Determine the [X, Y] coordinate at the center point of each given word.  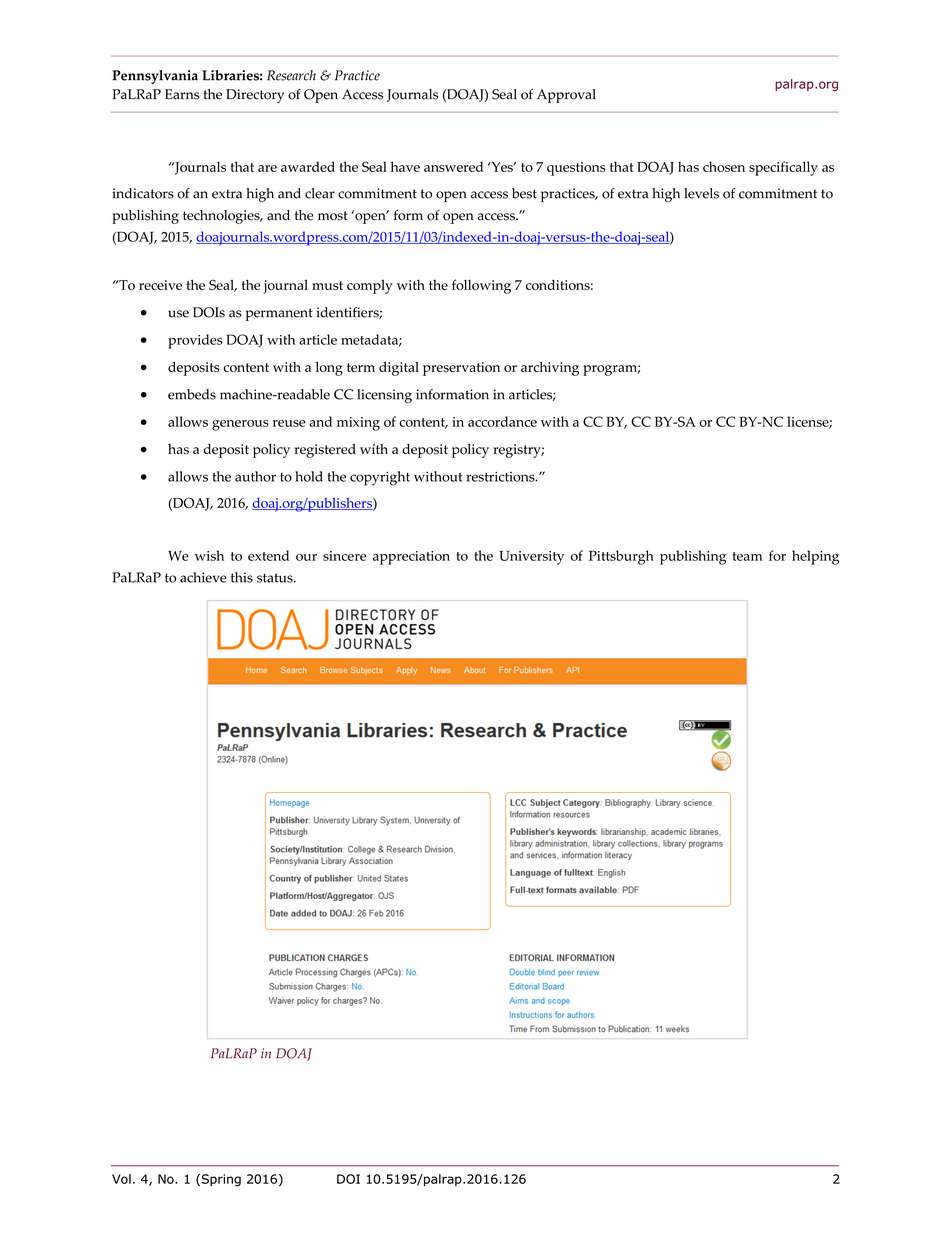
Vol [121, 1179]
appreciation [411, 558]
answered [453, 166]
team [747, 556]
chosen [724, 166]
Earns [182, 94]
